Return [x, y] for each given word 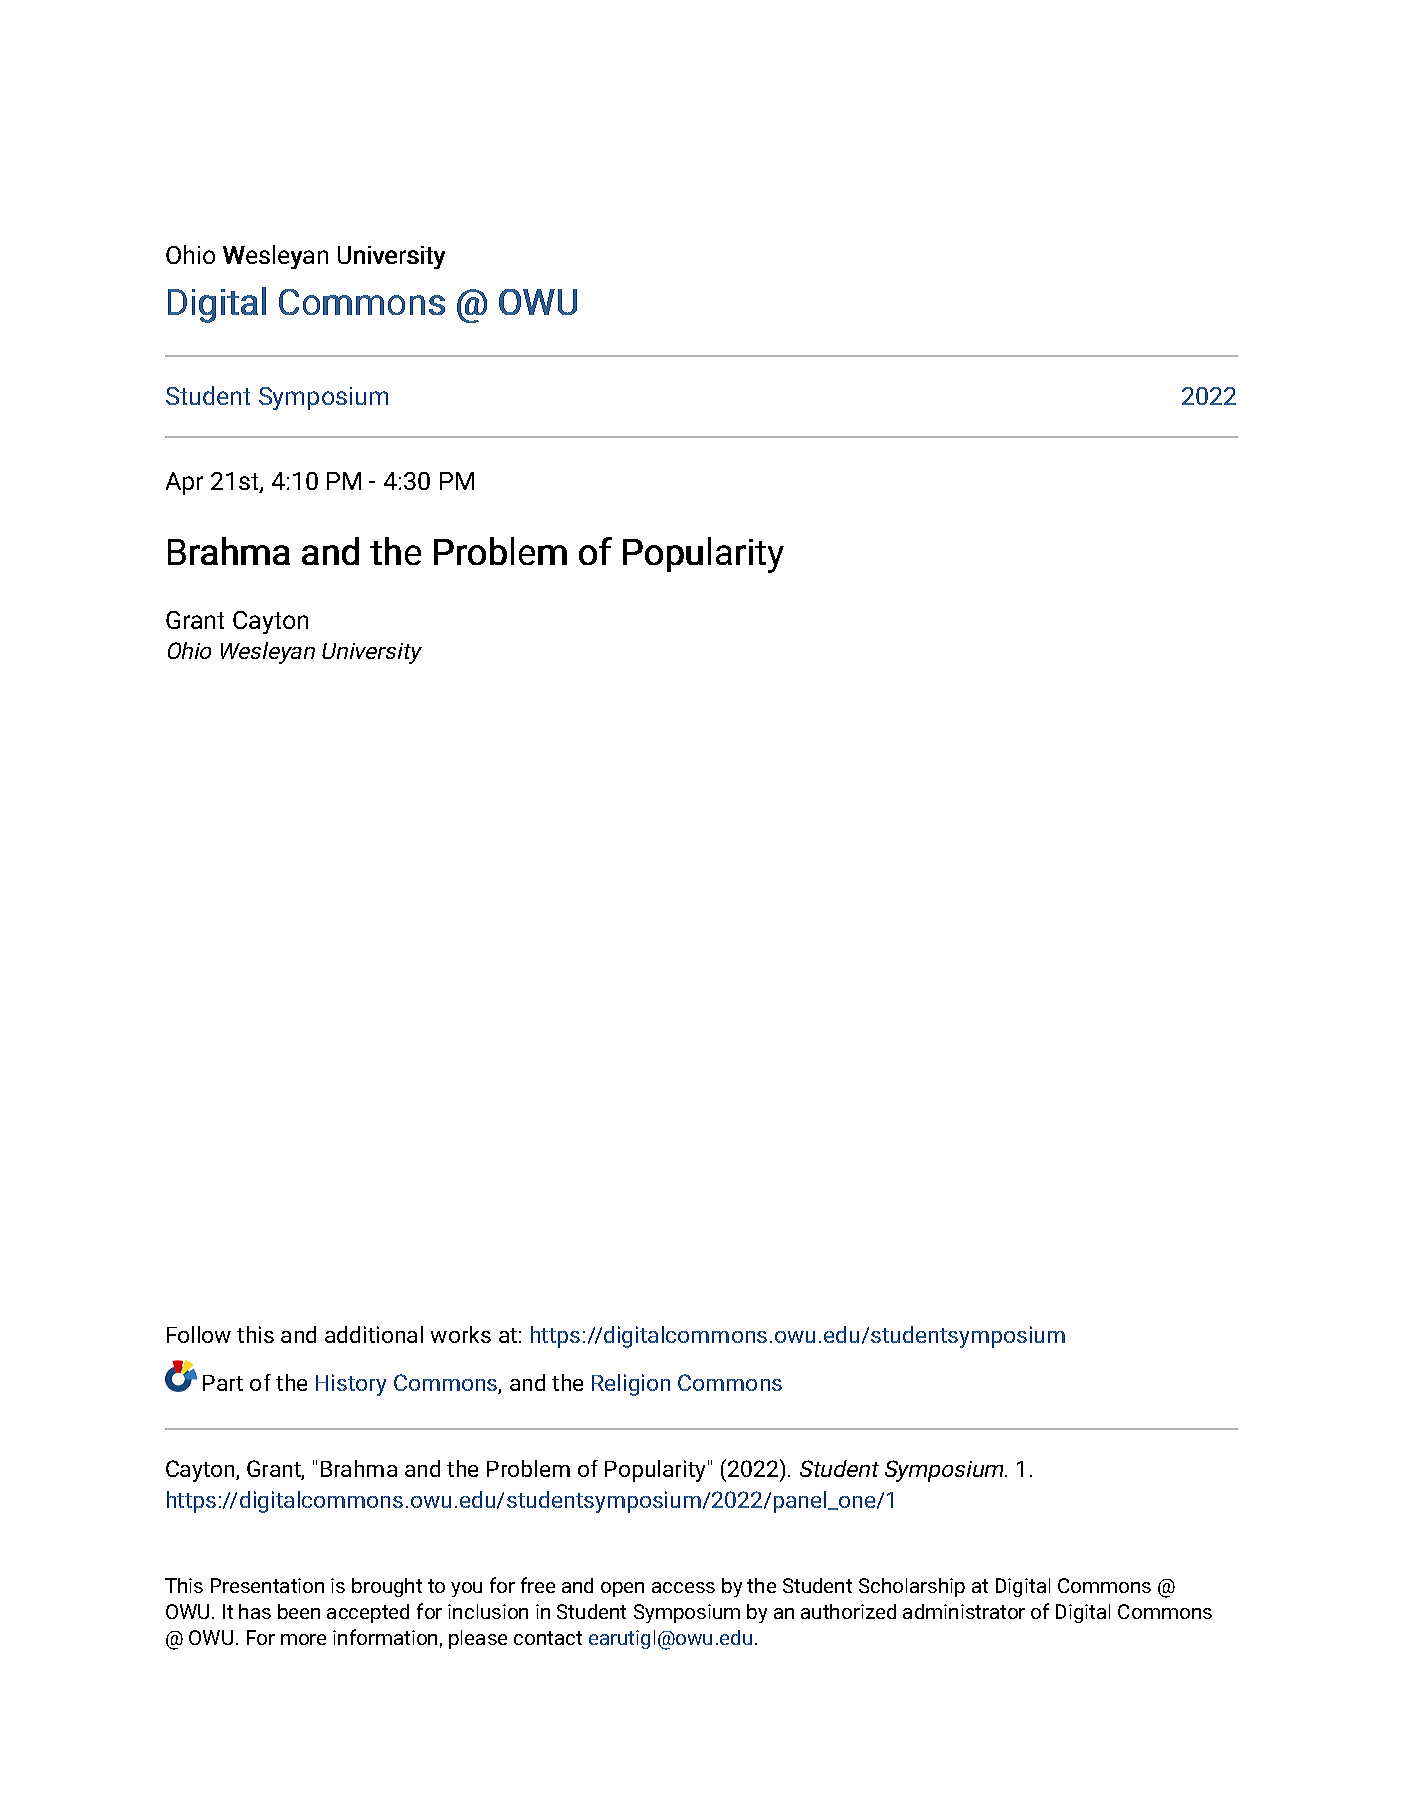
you [466, 1589]
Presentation [267, 1585]
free [538, 1585]
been [299, 1611]
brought [387, 1587]
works [461, 1334]
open [622, 1589]
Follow [199, 1334]
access [683, 1587]
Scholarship [912, 1587]
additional [374, 1334]
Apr [184, 483]
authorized [848, 1611]
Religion [631, 1385]
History [351, 1385]
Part [223, 1383]
